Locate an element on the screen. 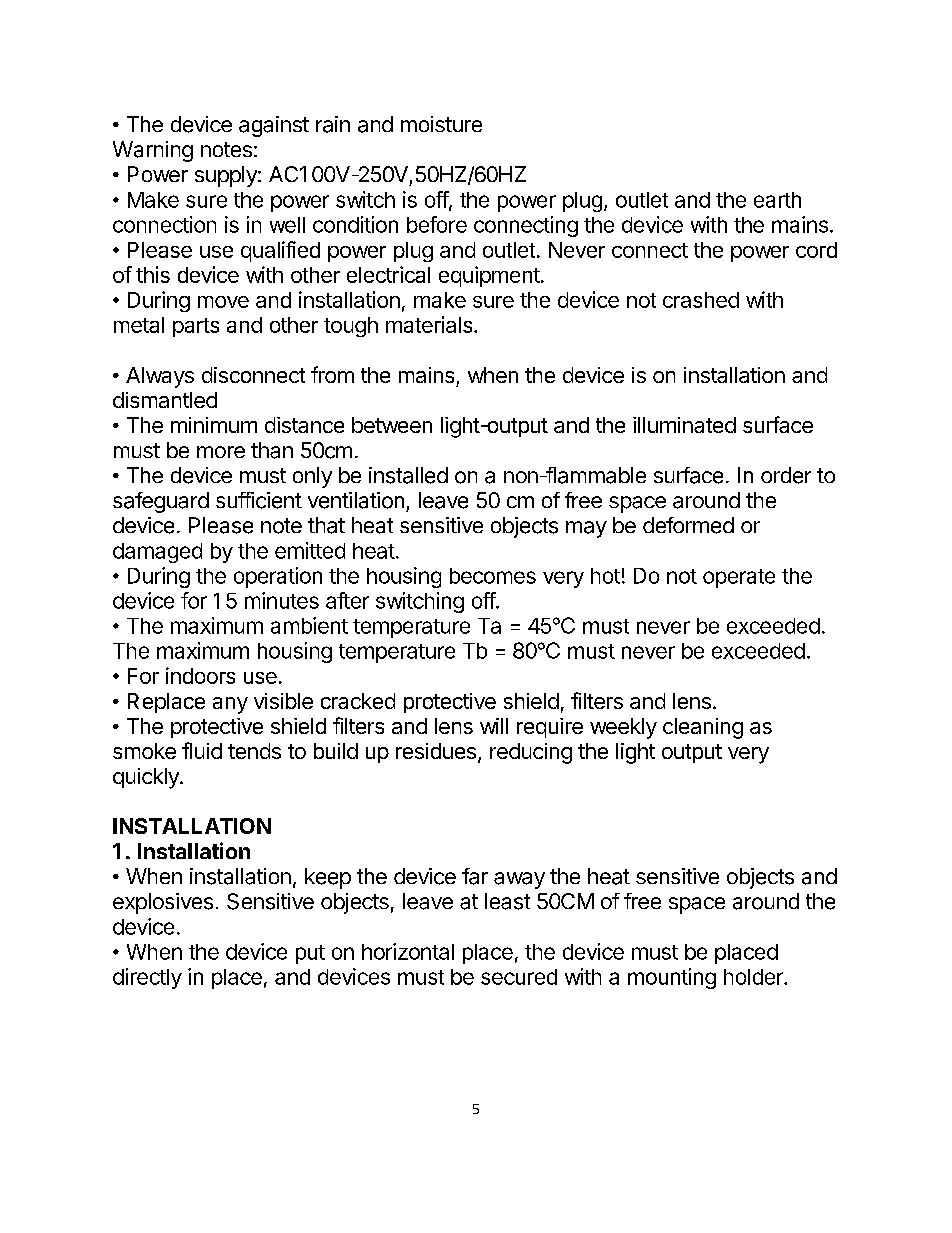 This screenshot has width=952, height=1233. crashed is located at coordinates (701, 300).
